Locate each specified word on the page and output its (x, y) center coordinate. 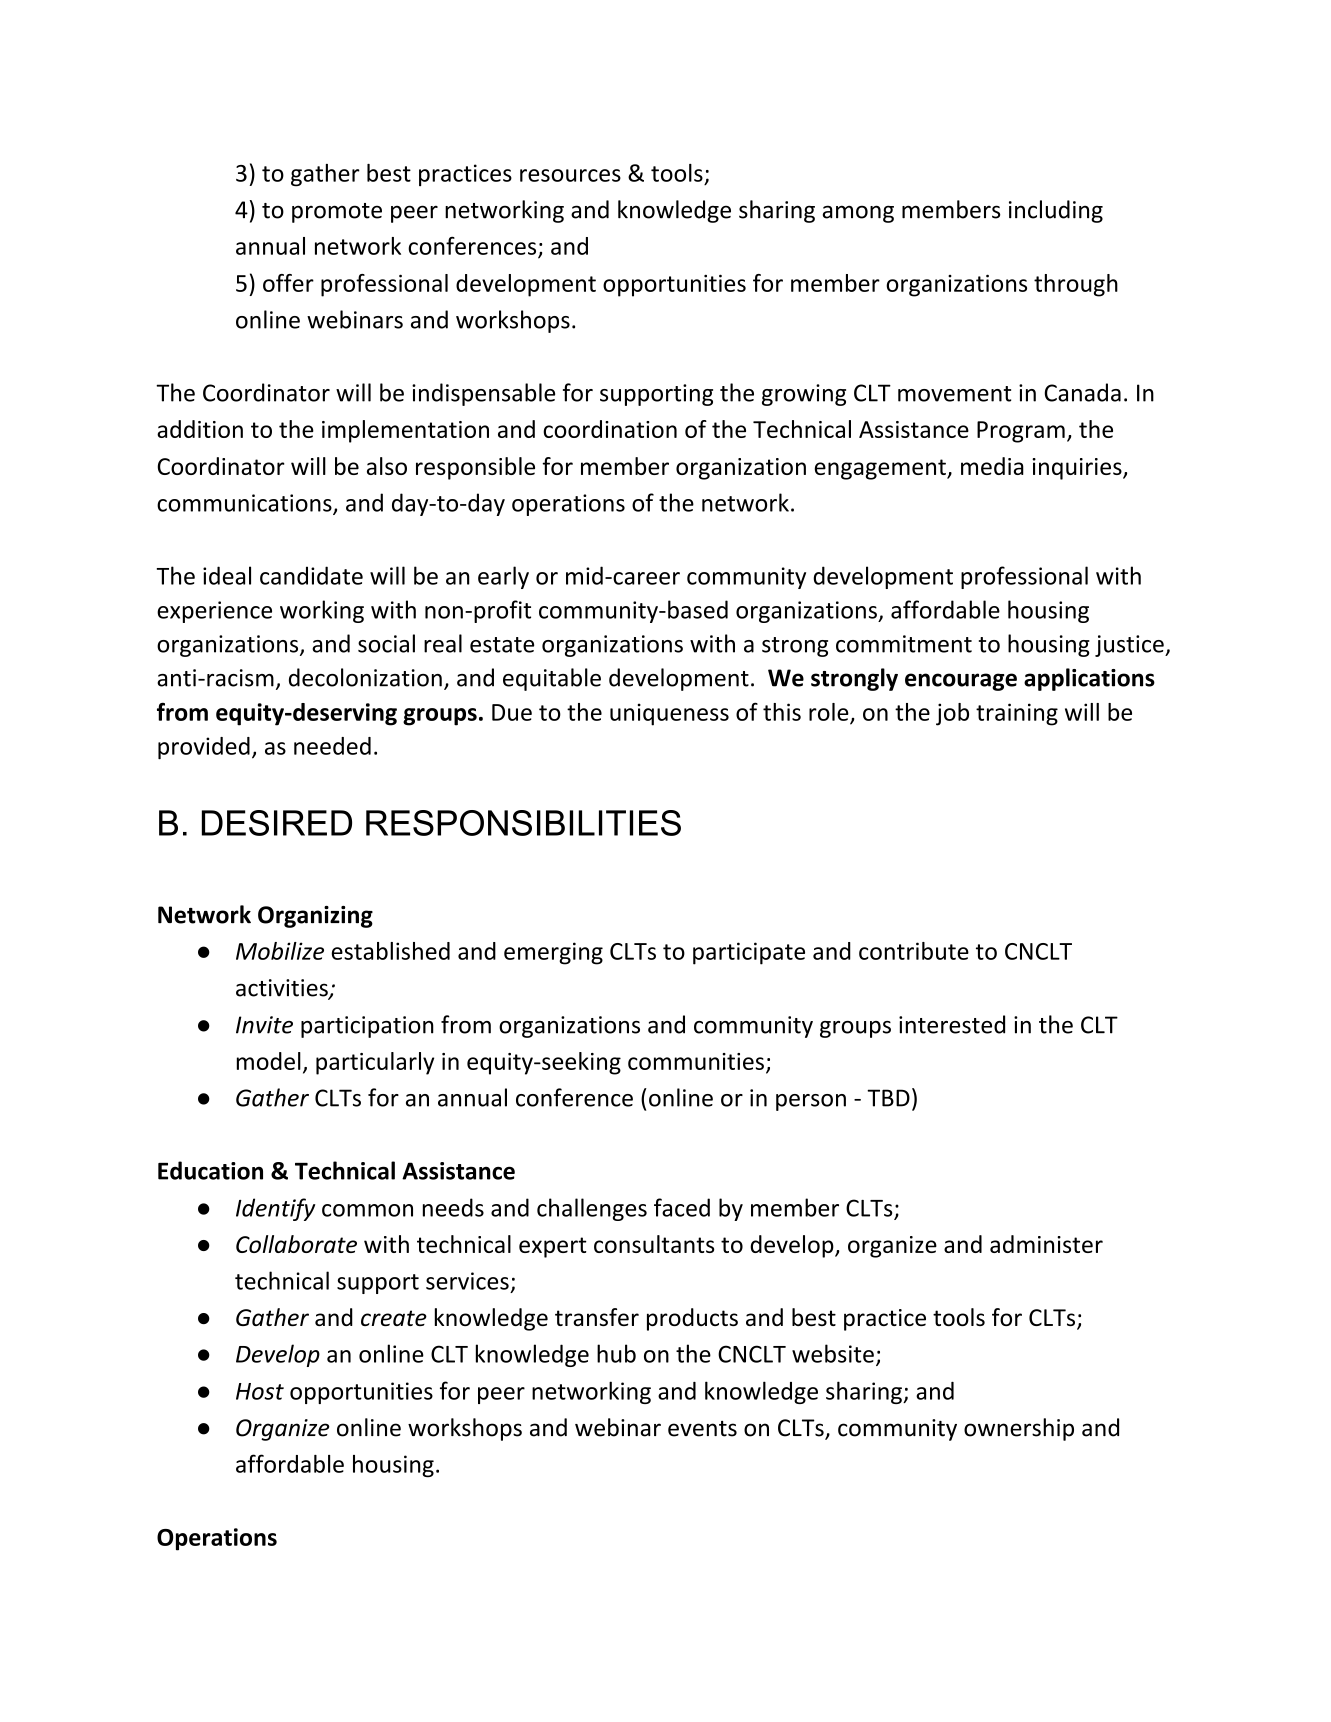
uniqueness (669, 714)
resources (570, 175)
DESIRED (277, 823)
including (1056, 211)
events (702, 1429)
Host (260, 1391)
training (1017, 714)
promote (337, 213)
